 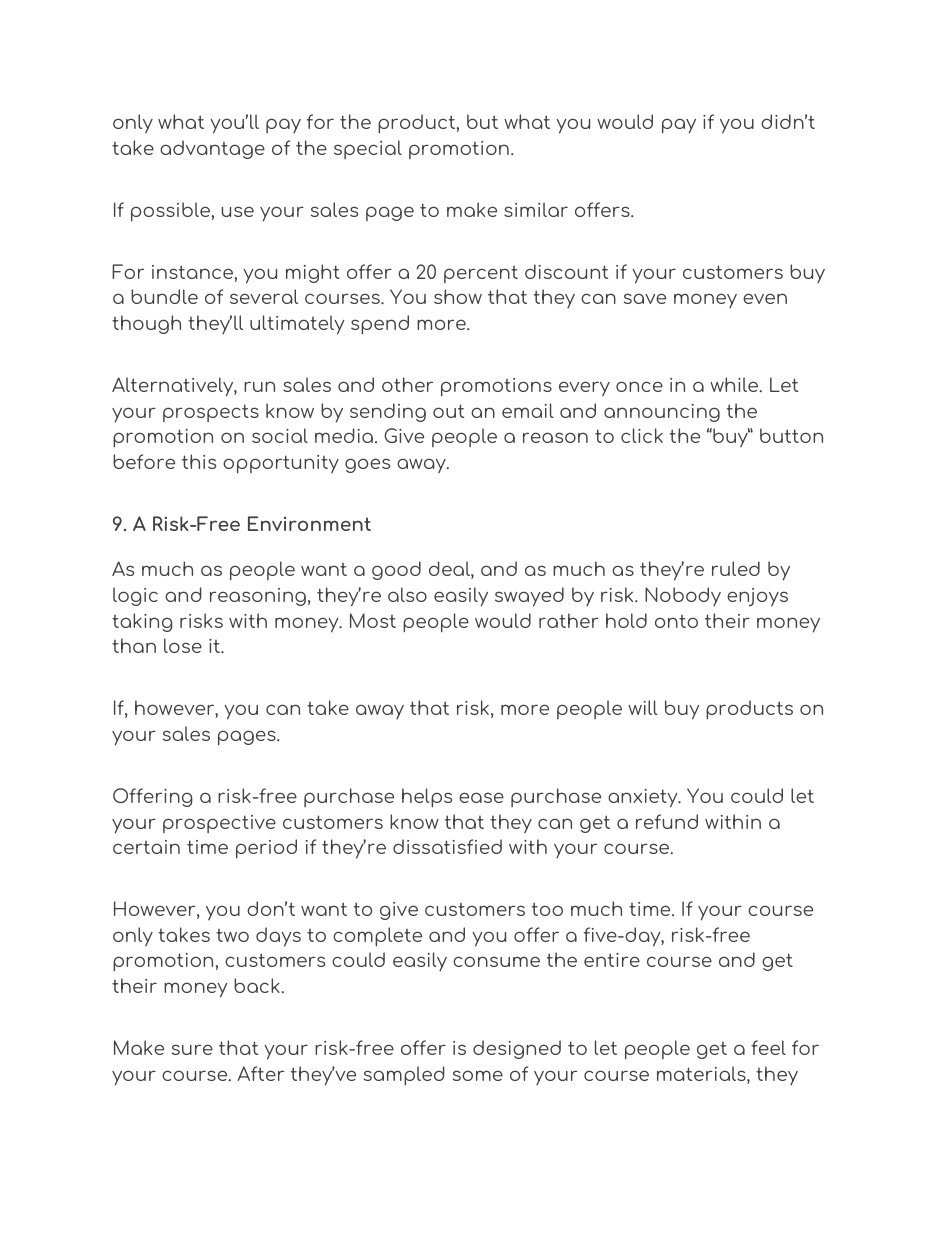 I want to click on similar, so click(x=536, y=209).
